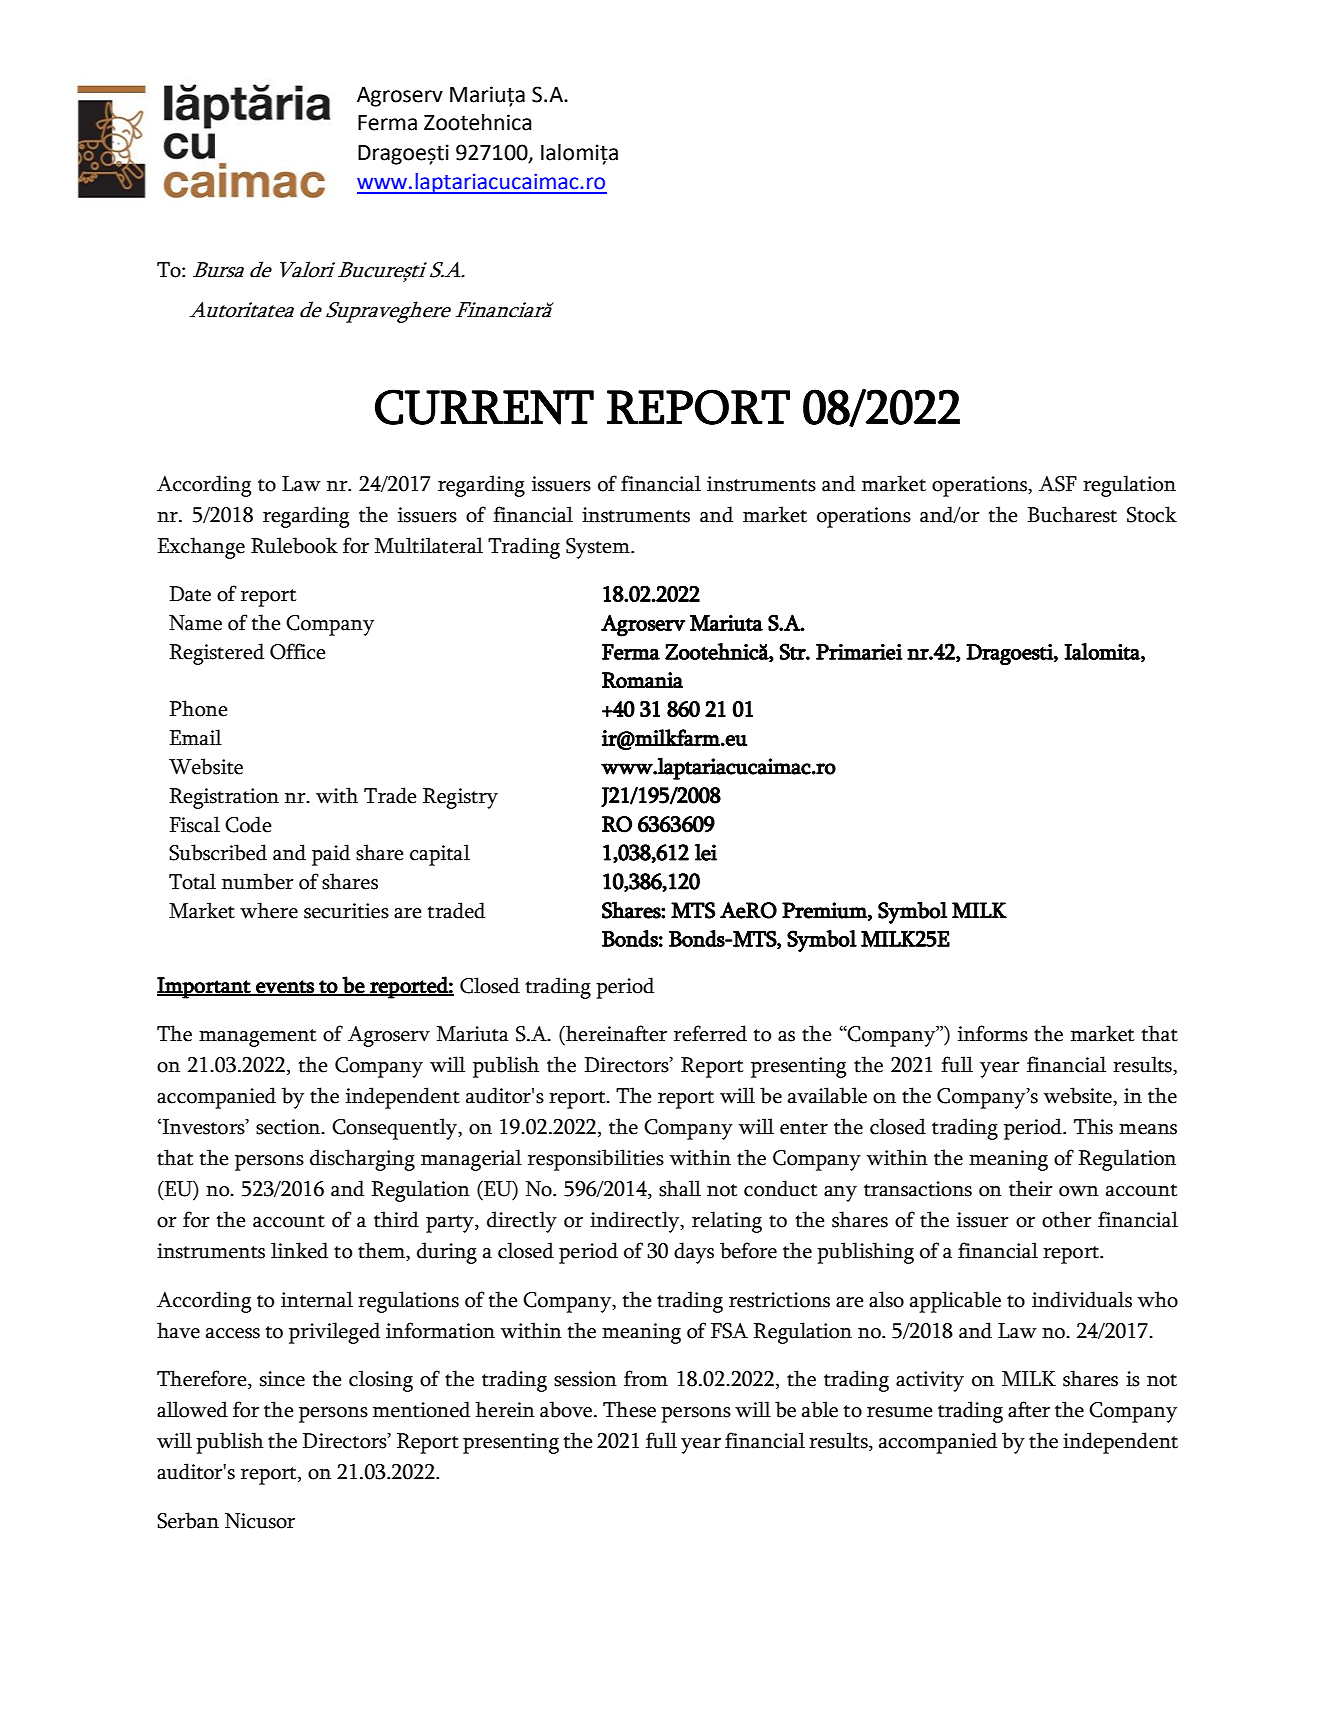 The width and height of the screenshot is (1335, 1728). I want to click on ASF, so click(1058, 484).
